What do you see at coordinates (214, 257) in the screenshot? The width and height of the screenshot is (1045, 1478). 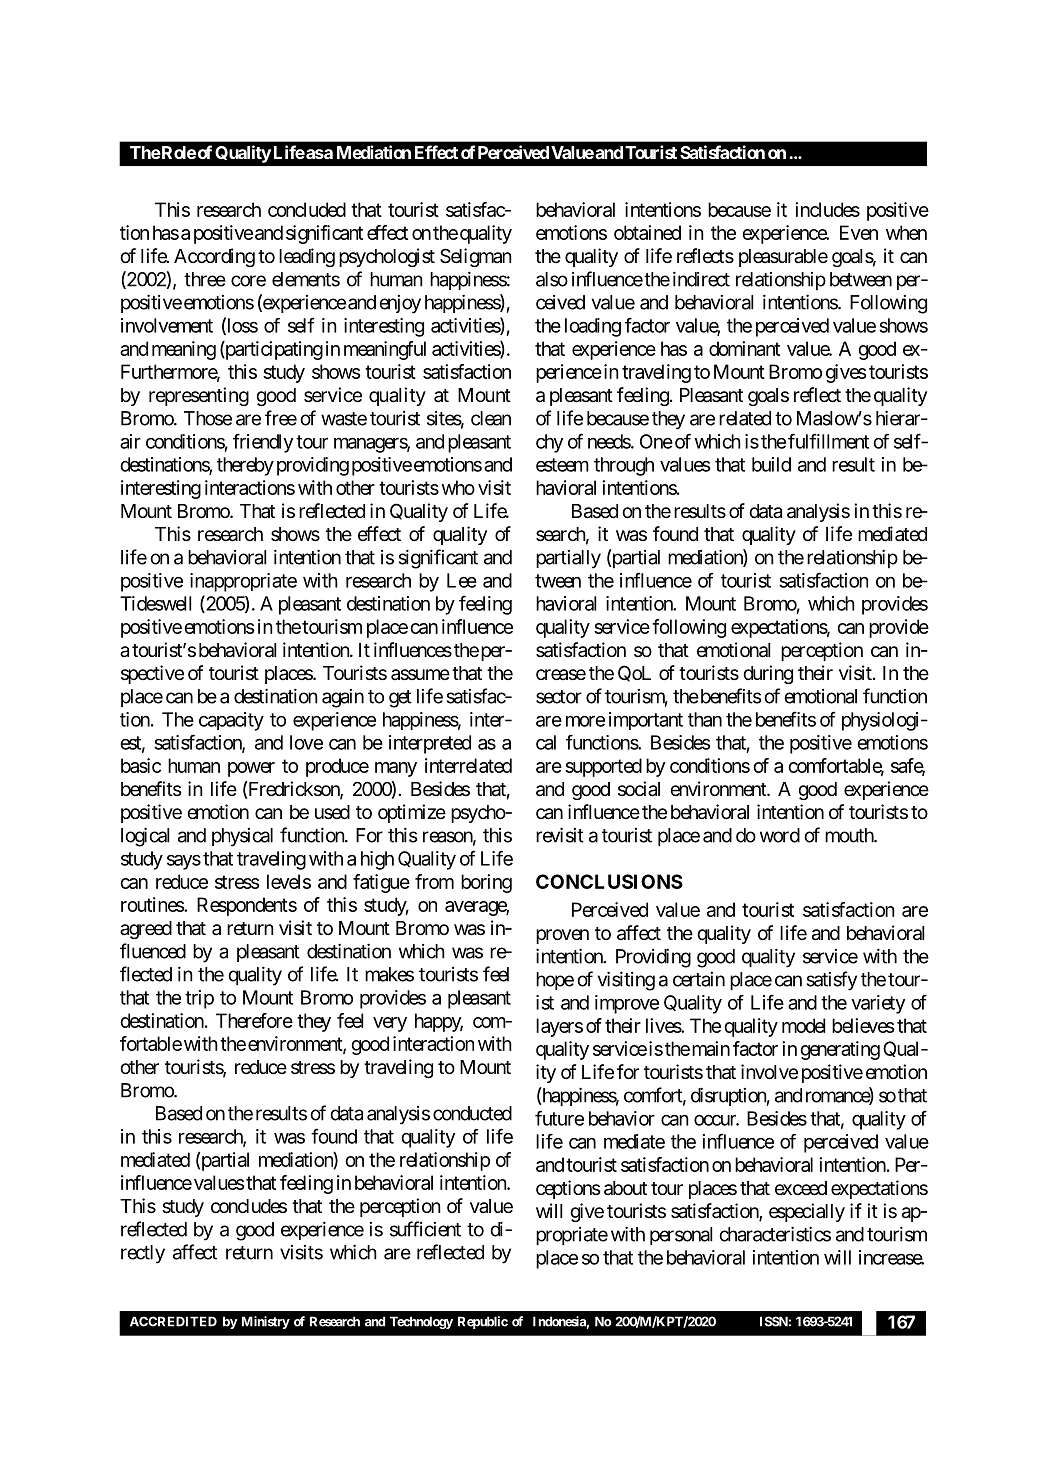 I see `According` at bounding box center [214, 257].
